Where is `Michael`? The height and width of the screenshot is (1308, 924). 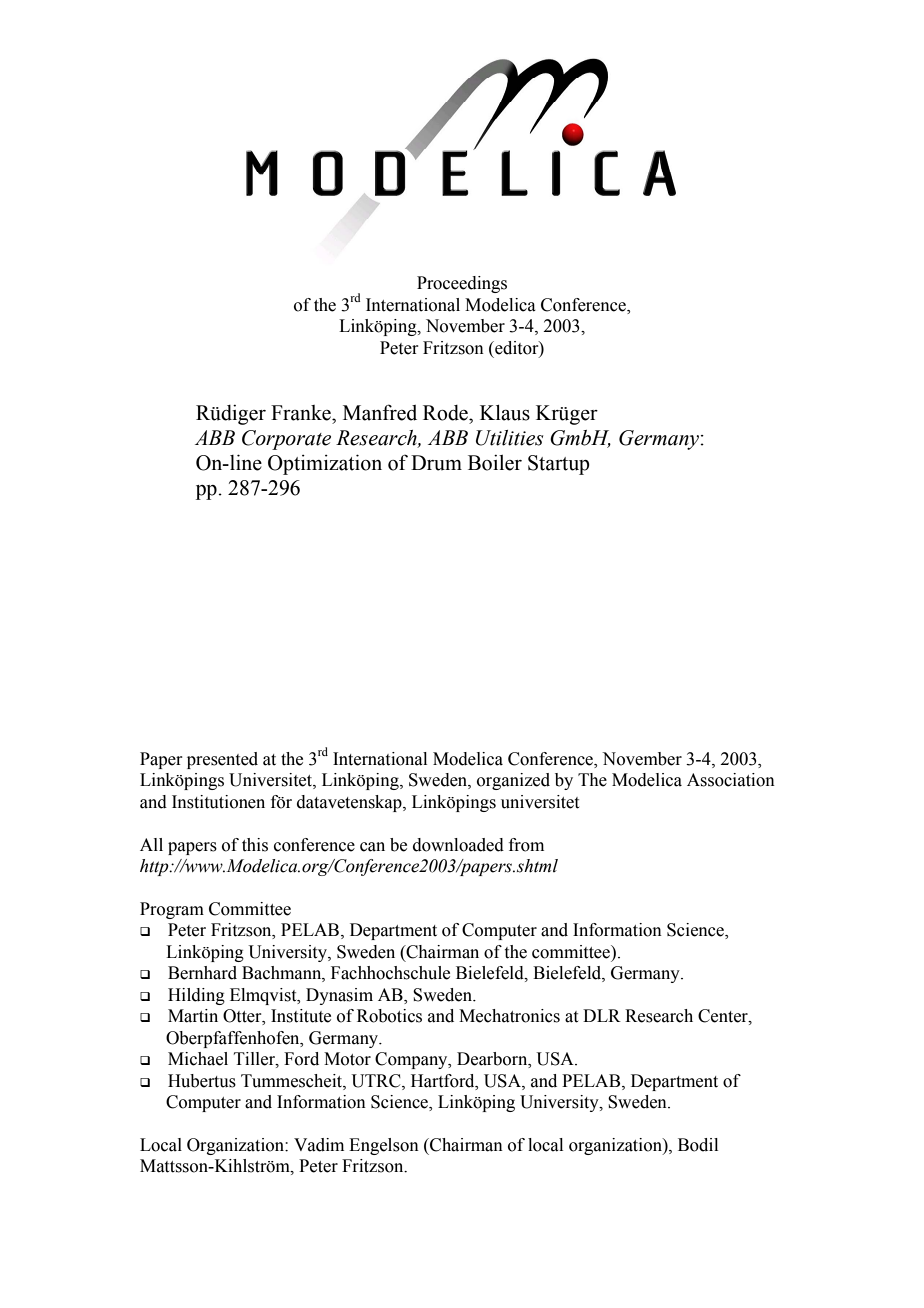 Michael is located at coordinates (198, 1059).
